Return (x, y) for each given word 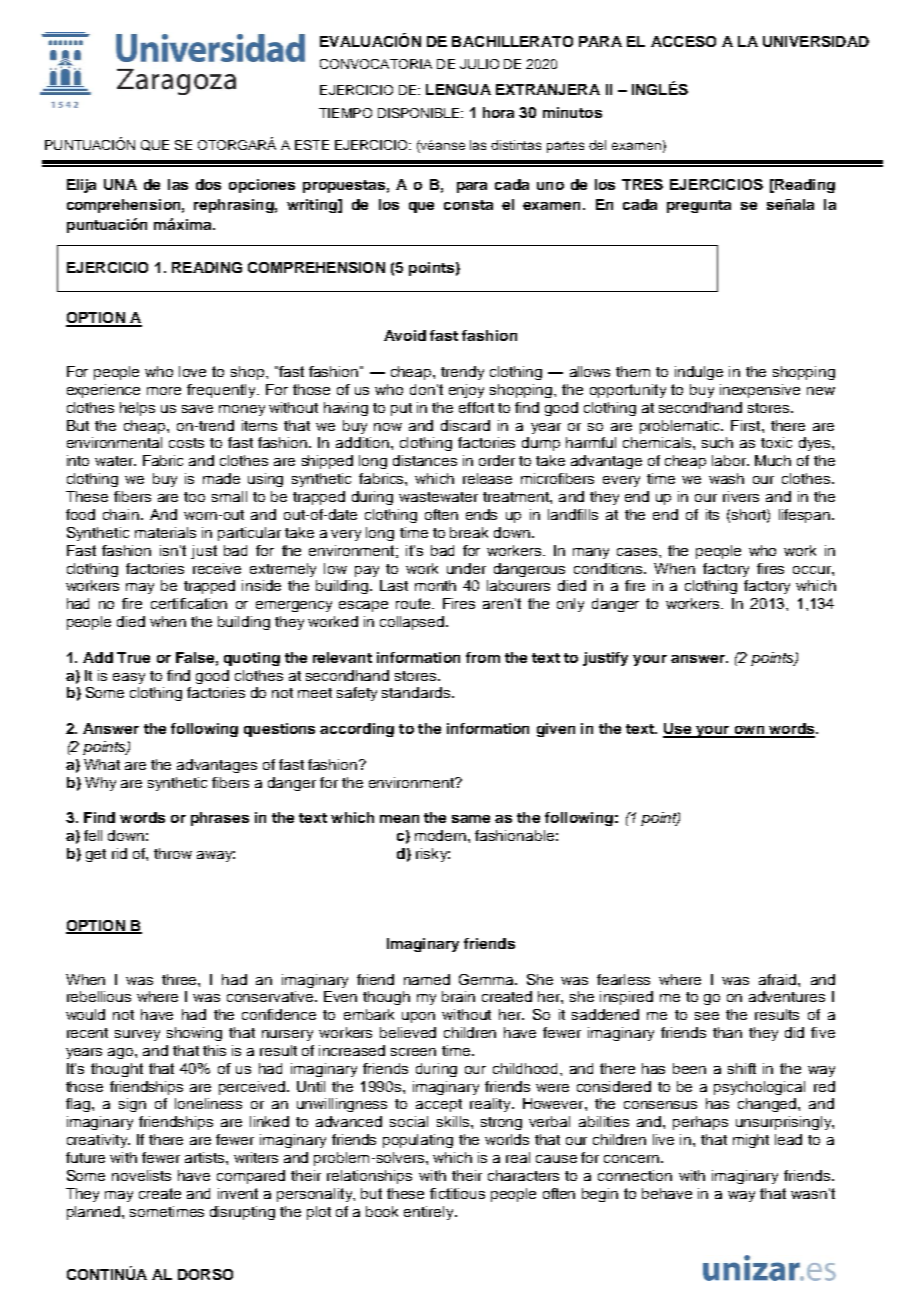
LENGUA (458, 89)
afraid (779, 979)
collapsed (413, 623)
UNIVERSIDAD (816, 41)
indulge (699, 373)
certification (189, 603)
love (192, 371)
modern (440, 835)
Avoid (405, 335)
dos (208, 184)
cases (637, 552)
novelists (141, 1175)
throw (173, 853)
